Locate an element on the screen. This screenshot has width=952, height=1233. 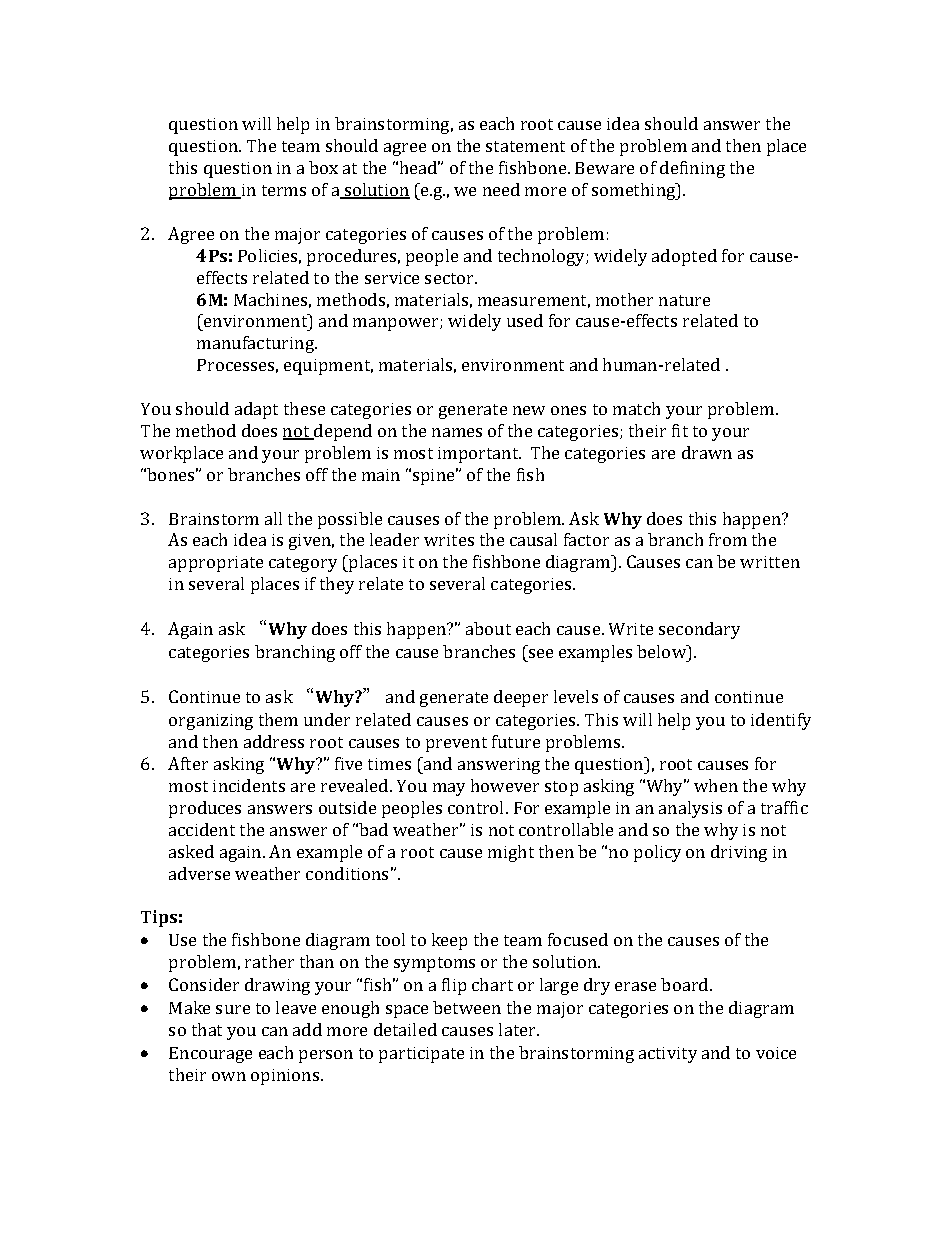
all is located at coordinates (273, 518).
